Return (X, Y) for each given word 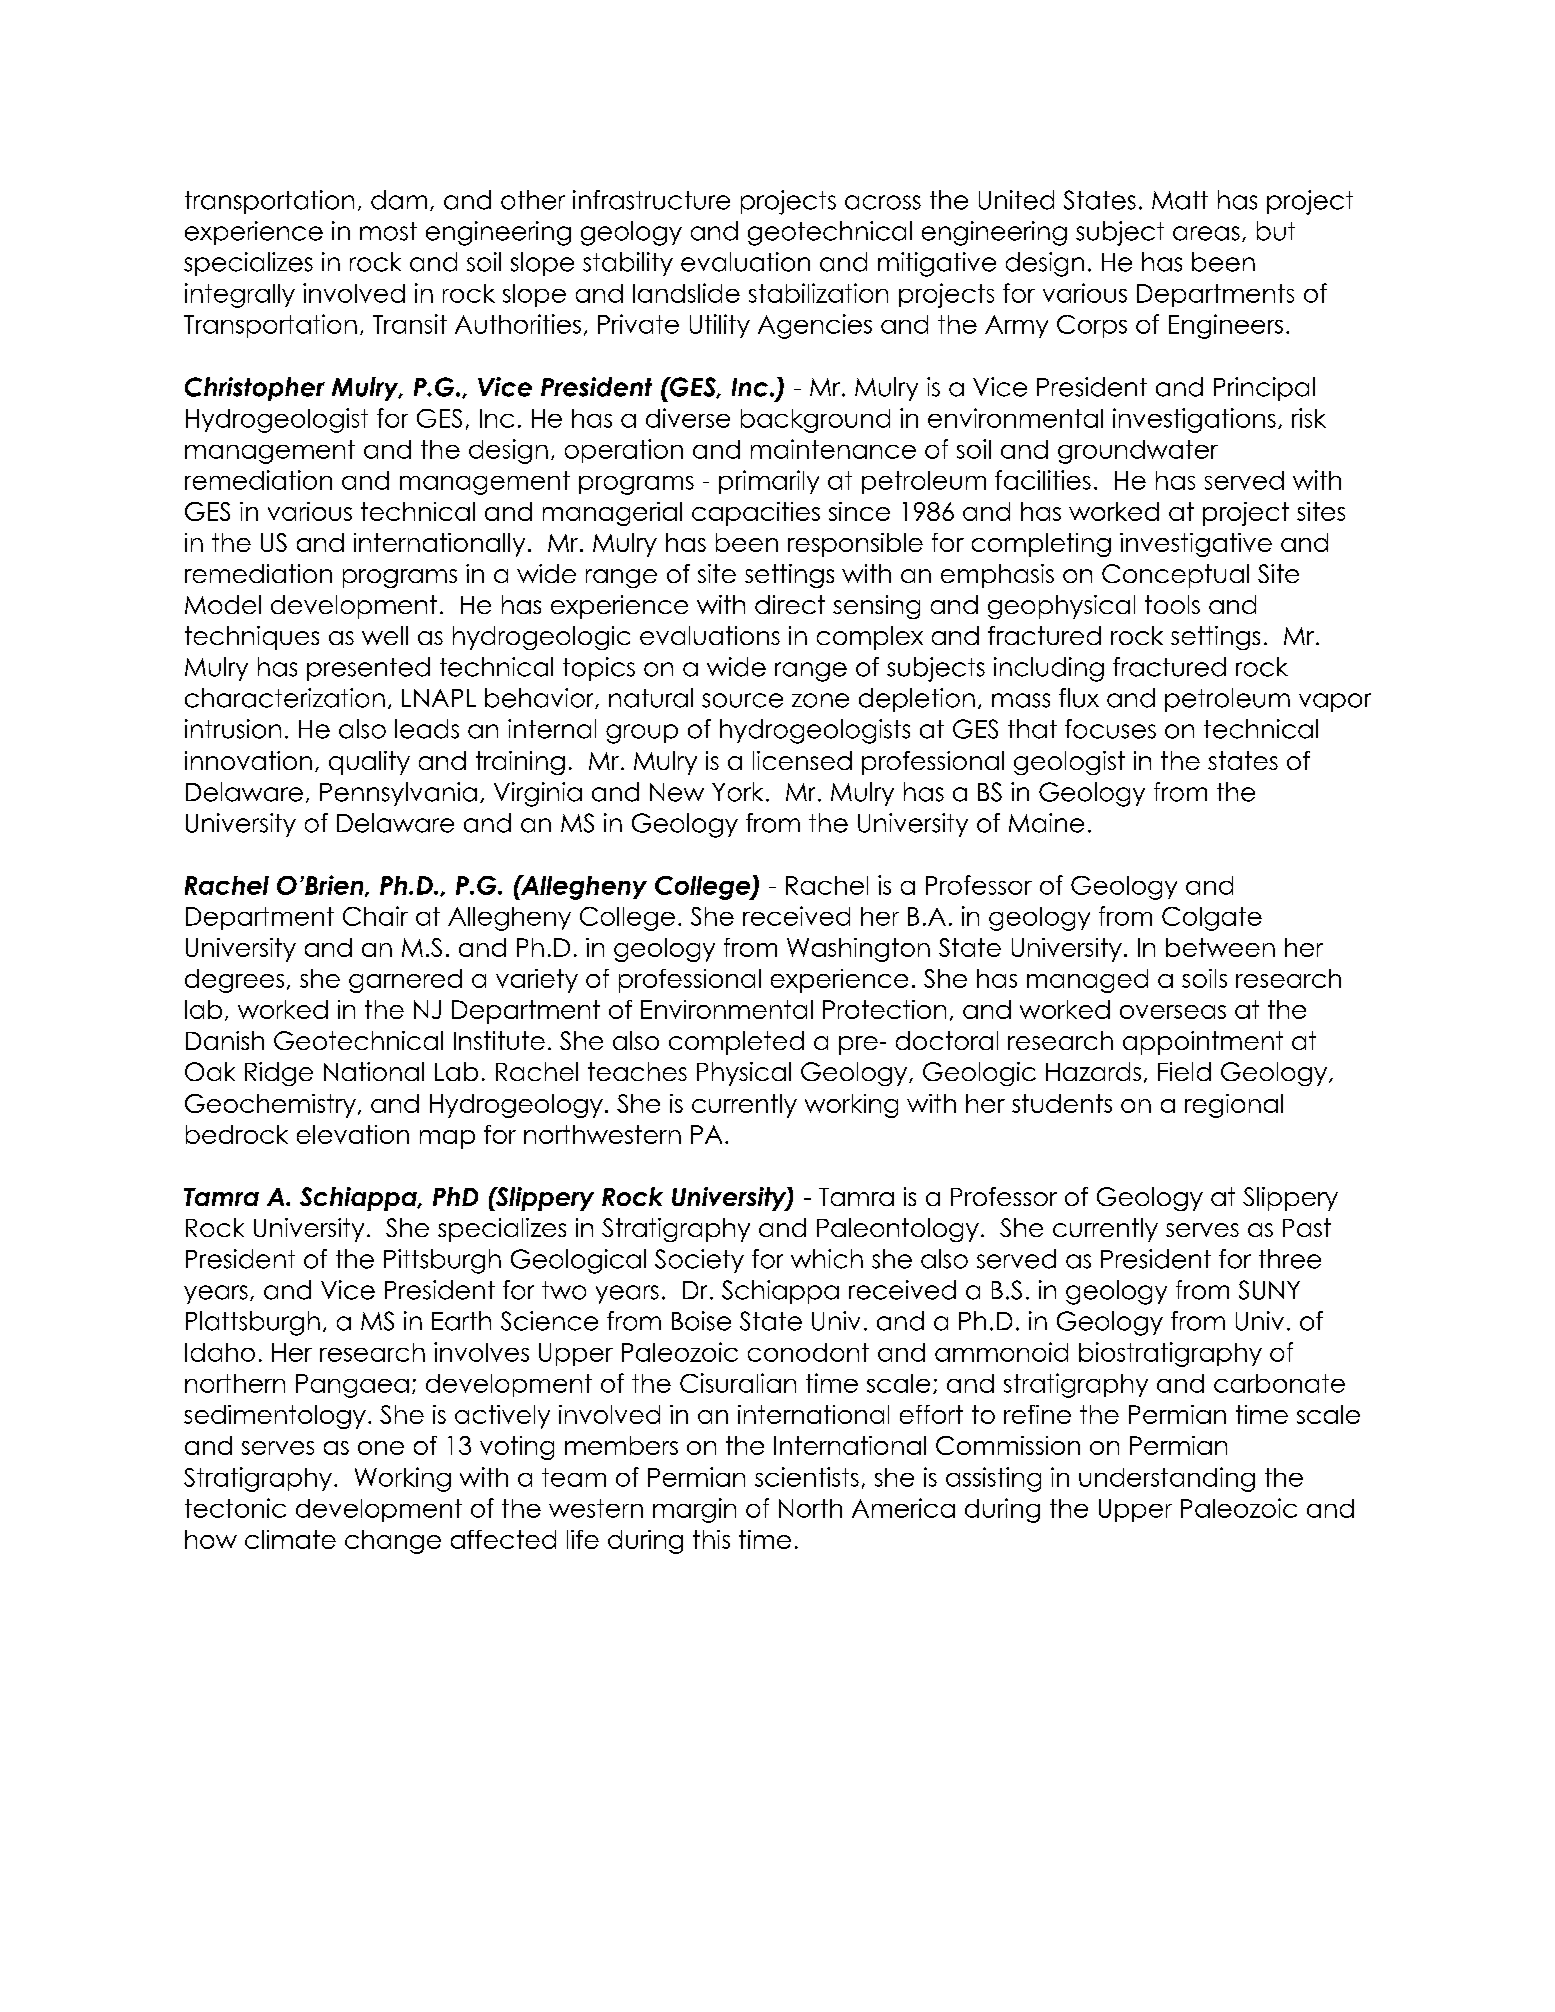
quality (369, 763)
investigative (1196, 545)
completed (736, 1043)
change (393, 1542)
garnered (405, 981)
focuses (1110, 729)
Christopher (255, 389)
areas (1206, 233)
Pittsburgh (442, 1261)
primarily (769, 482)
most (388, 231)
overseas (1173, 1012)
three (1290, 1259)
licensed (802, 760)
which (827, 1259)
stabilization (818, 293)
